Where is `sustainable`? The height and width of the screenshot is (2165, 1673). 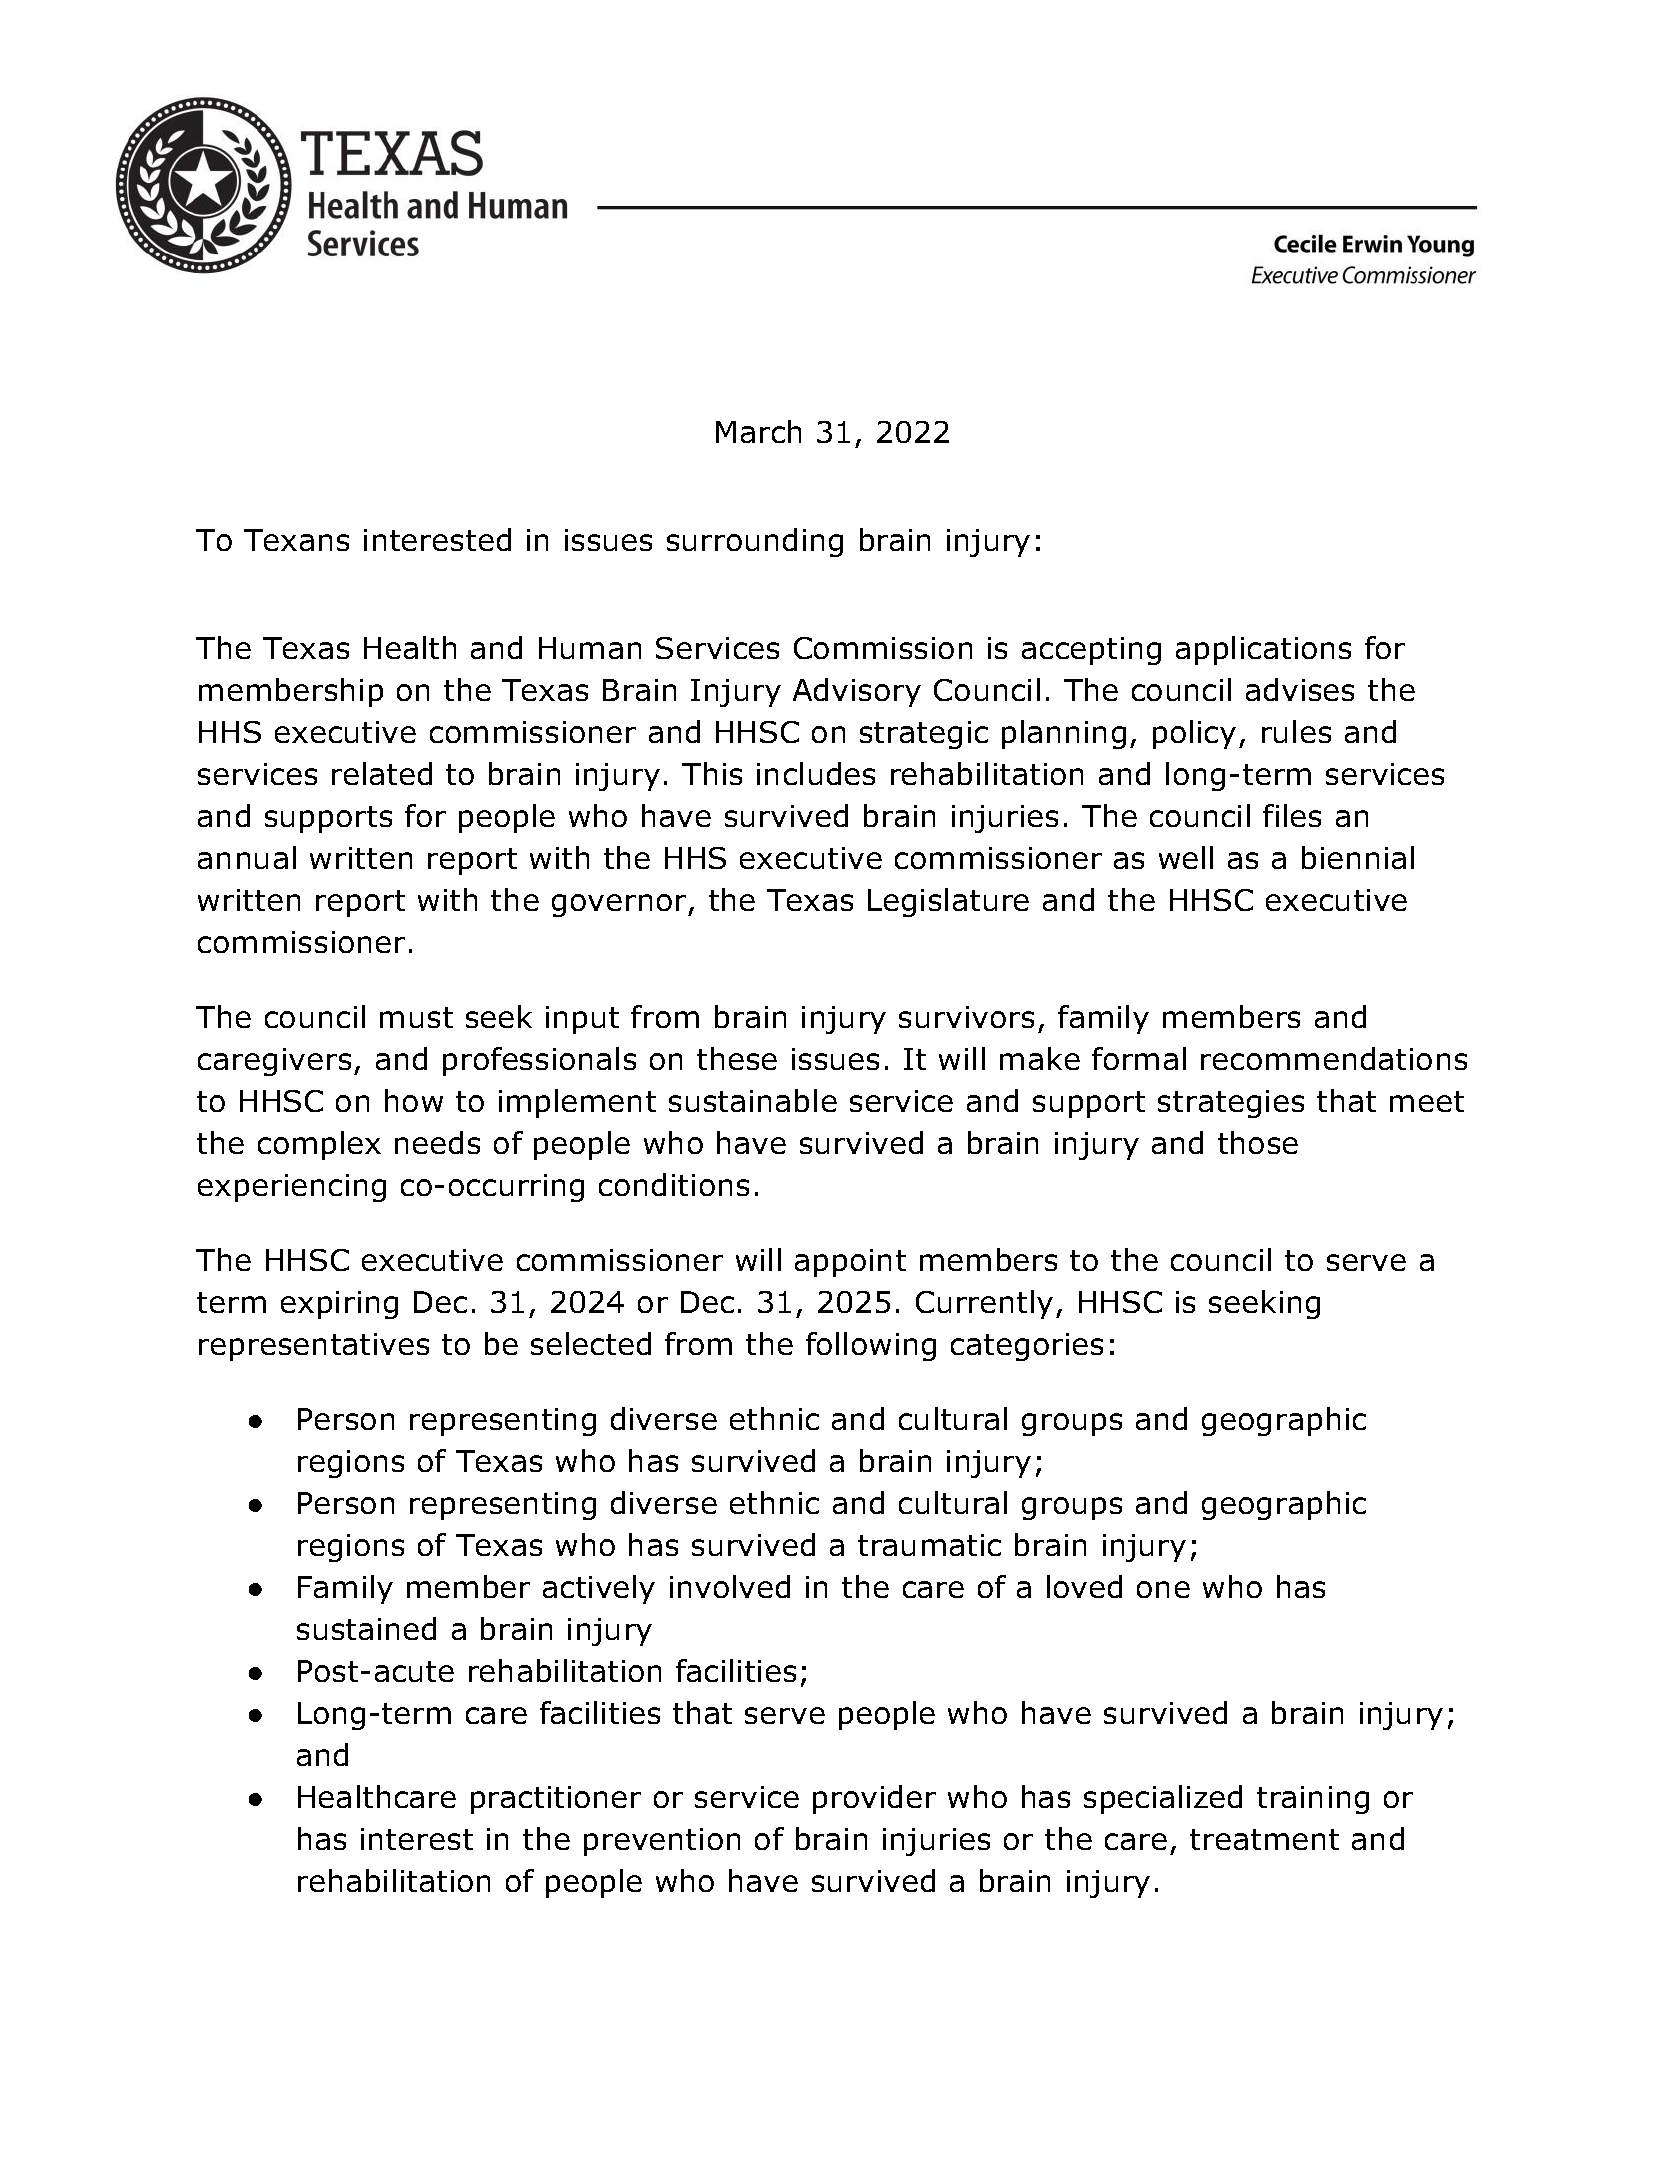
sustainable is located at coordinates (753, 1100).
